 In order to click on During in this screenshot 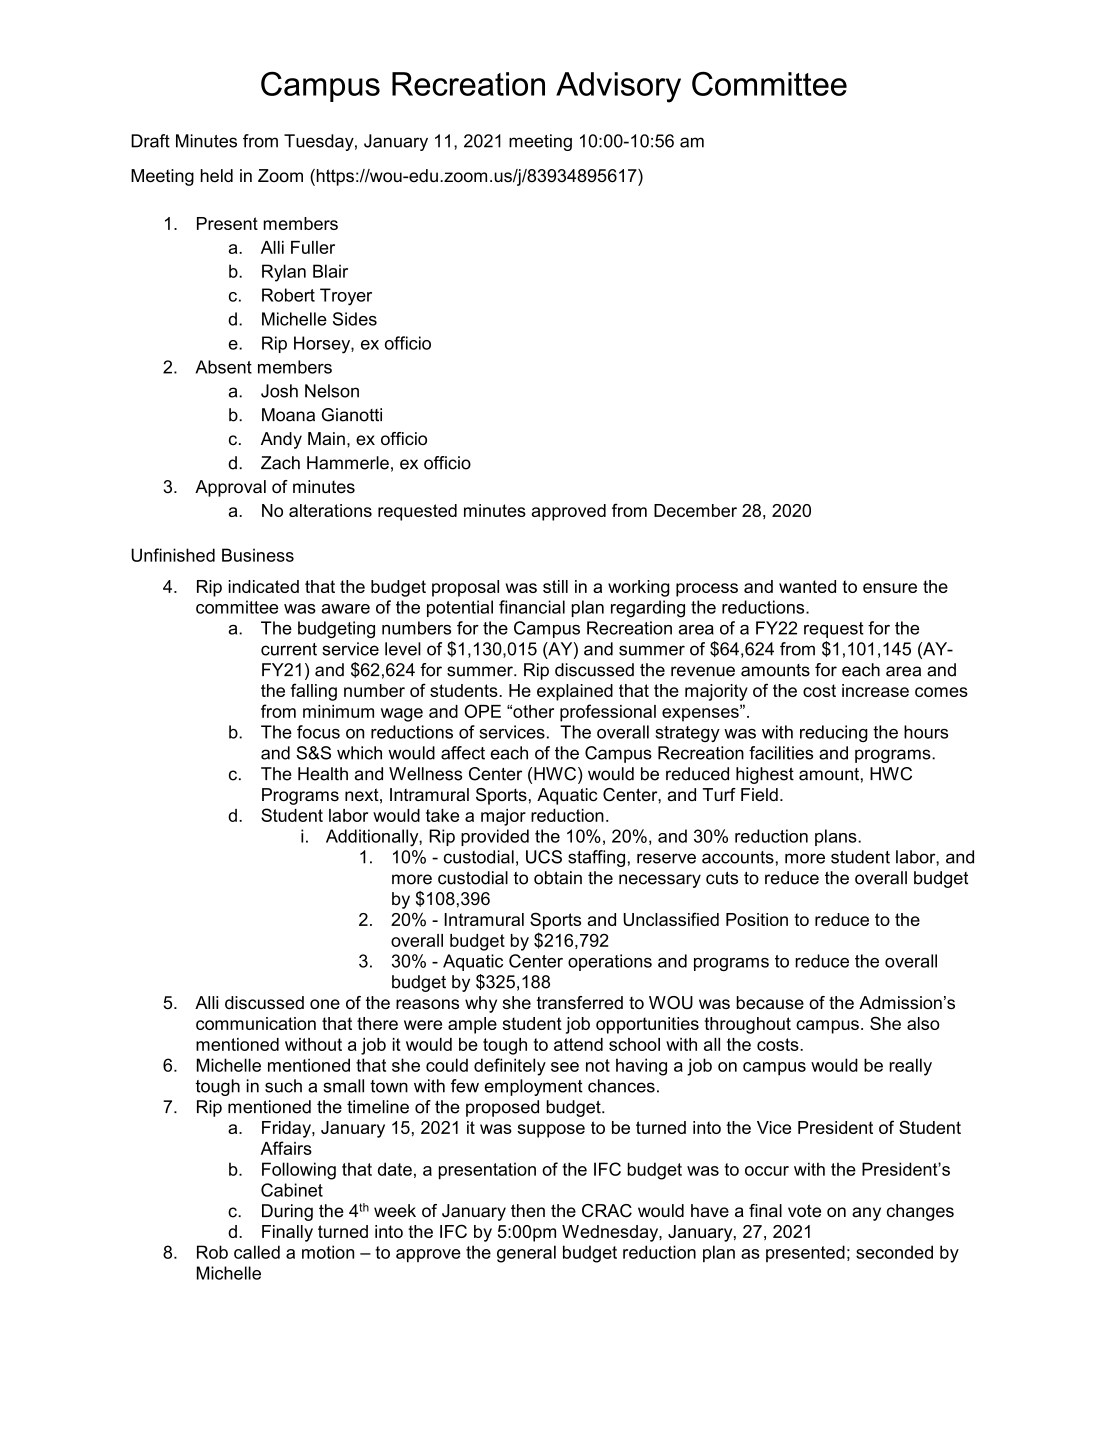, I will do `click(287, 1212)`.
